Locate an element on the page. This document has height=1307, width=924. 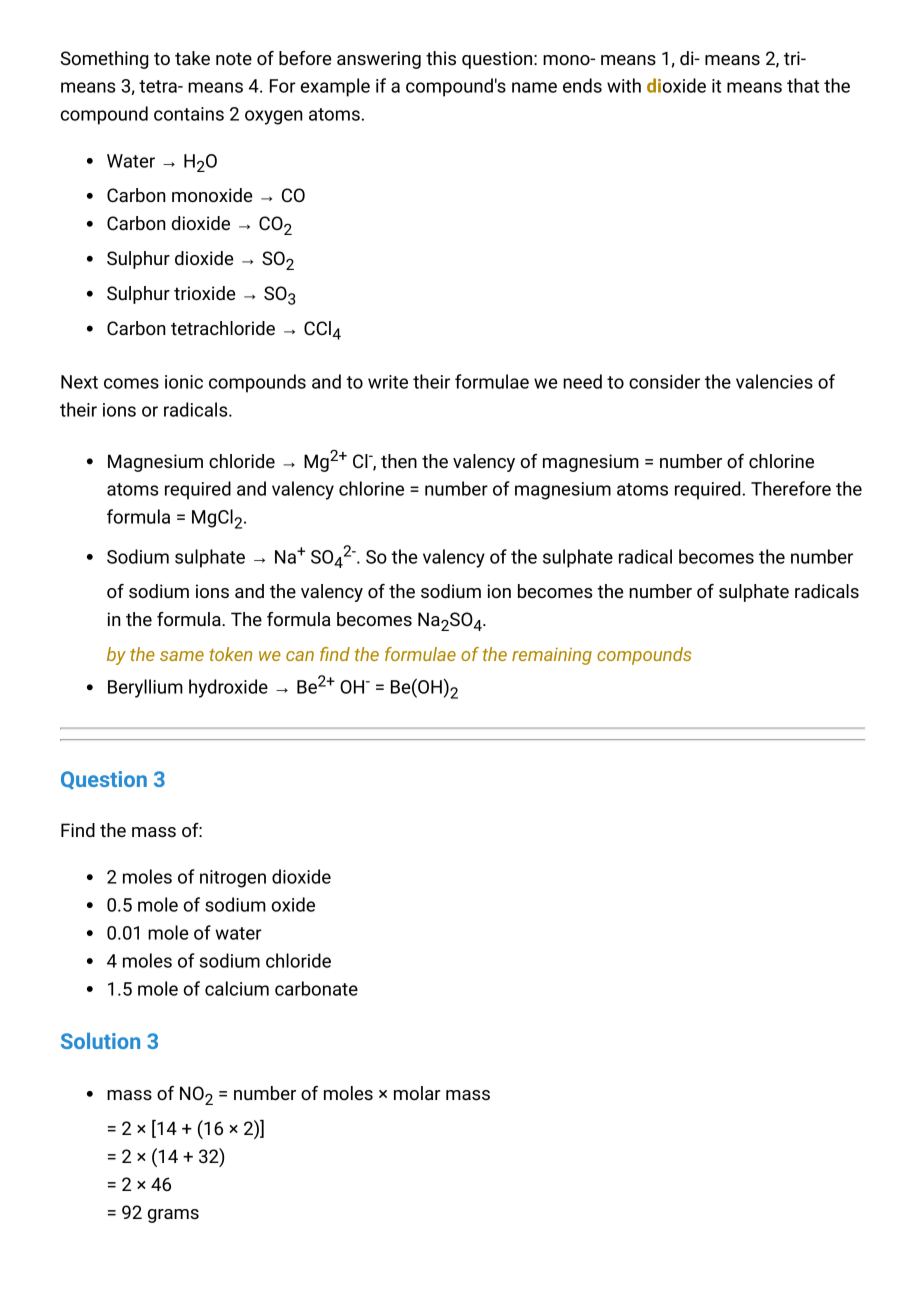
that is located at coordinates (803, 85).
